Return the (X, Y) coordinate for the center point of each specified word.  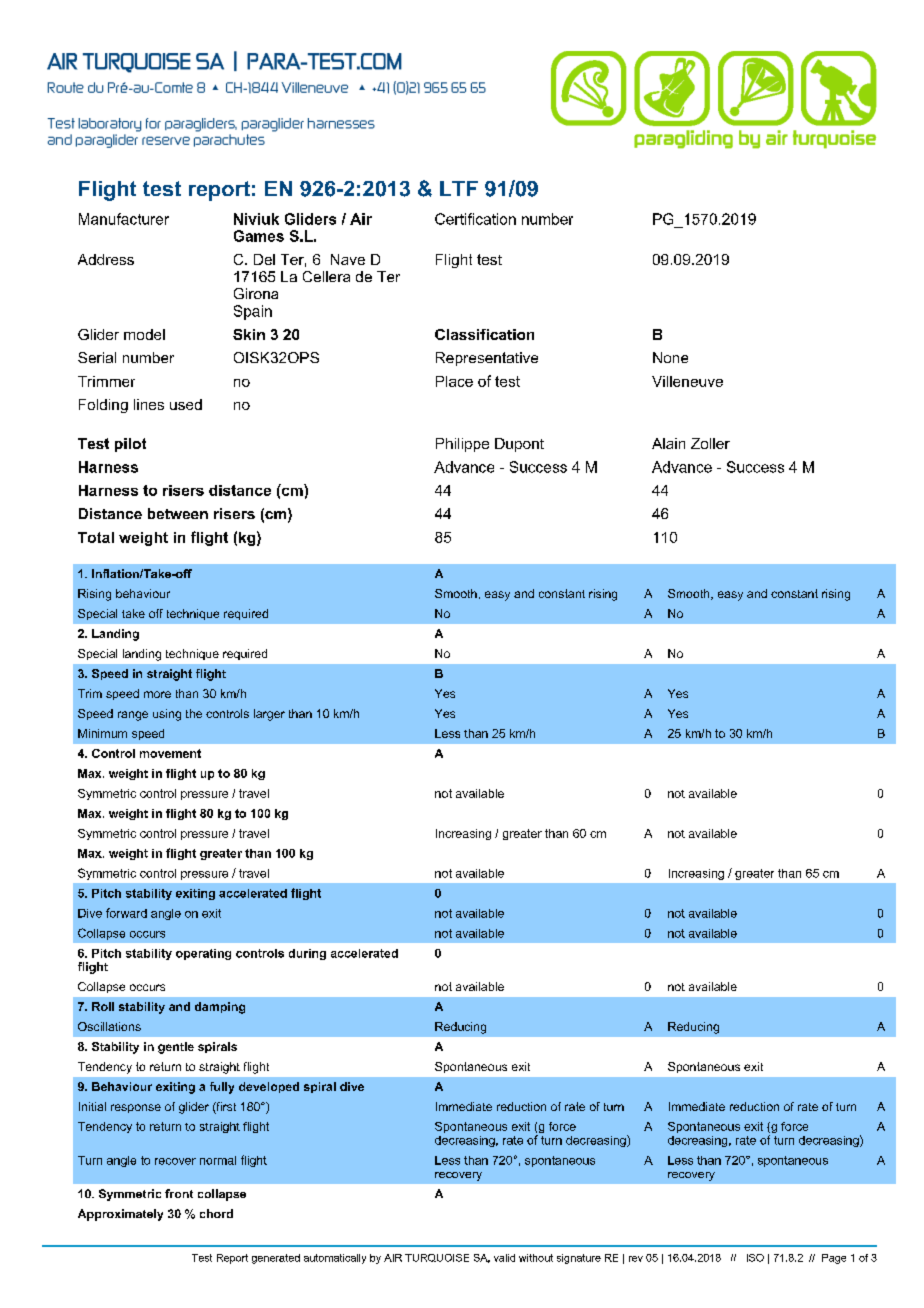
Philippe (462, 445)
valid (504, 1258)
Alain (668, 443)
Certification (475, 219)
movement (170, 753)
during (307, 954)
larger (269, 715)
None (670, 357)
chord (216, 1213)
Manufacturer (124, 219)
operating (203, 954)
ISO (755, 1258)
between (178, 513)
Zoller (710, 443)
